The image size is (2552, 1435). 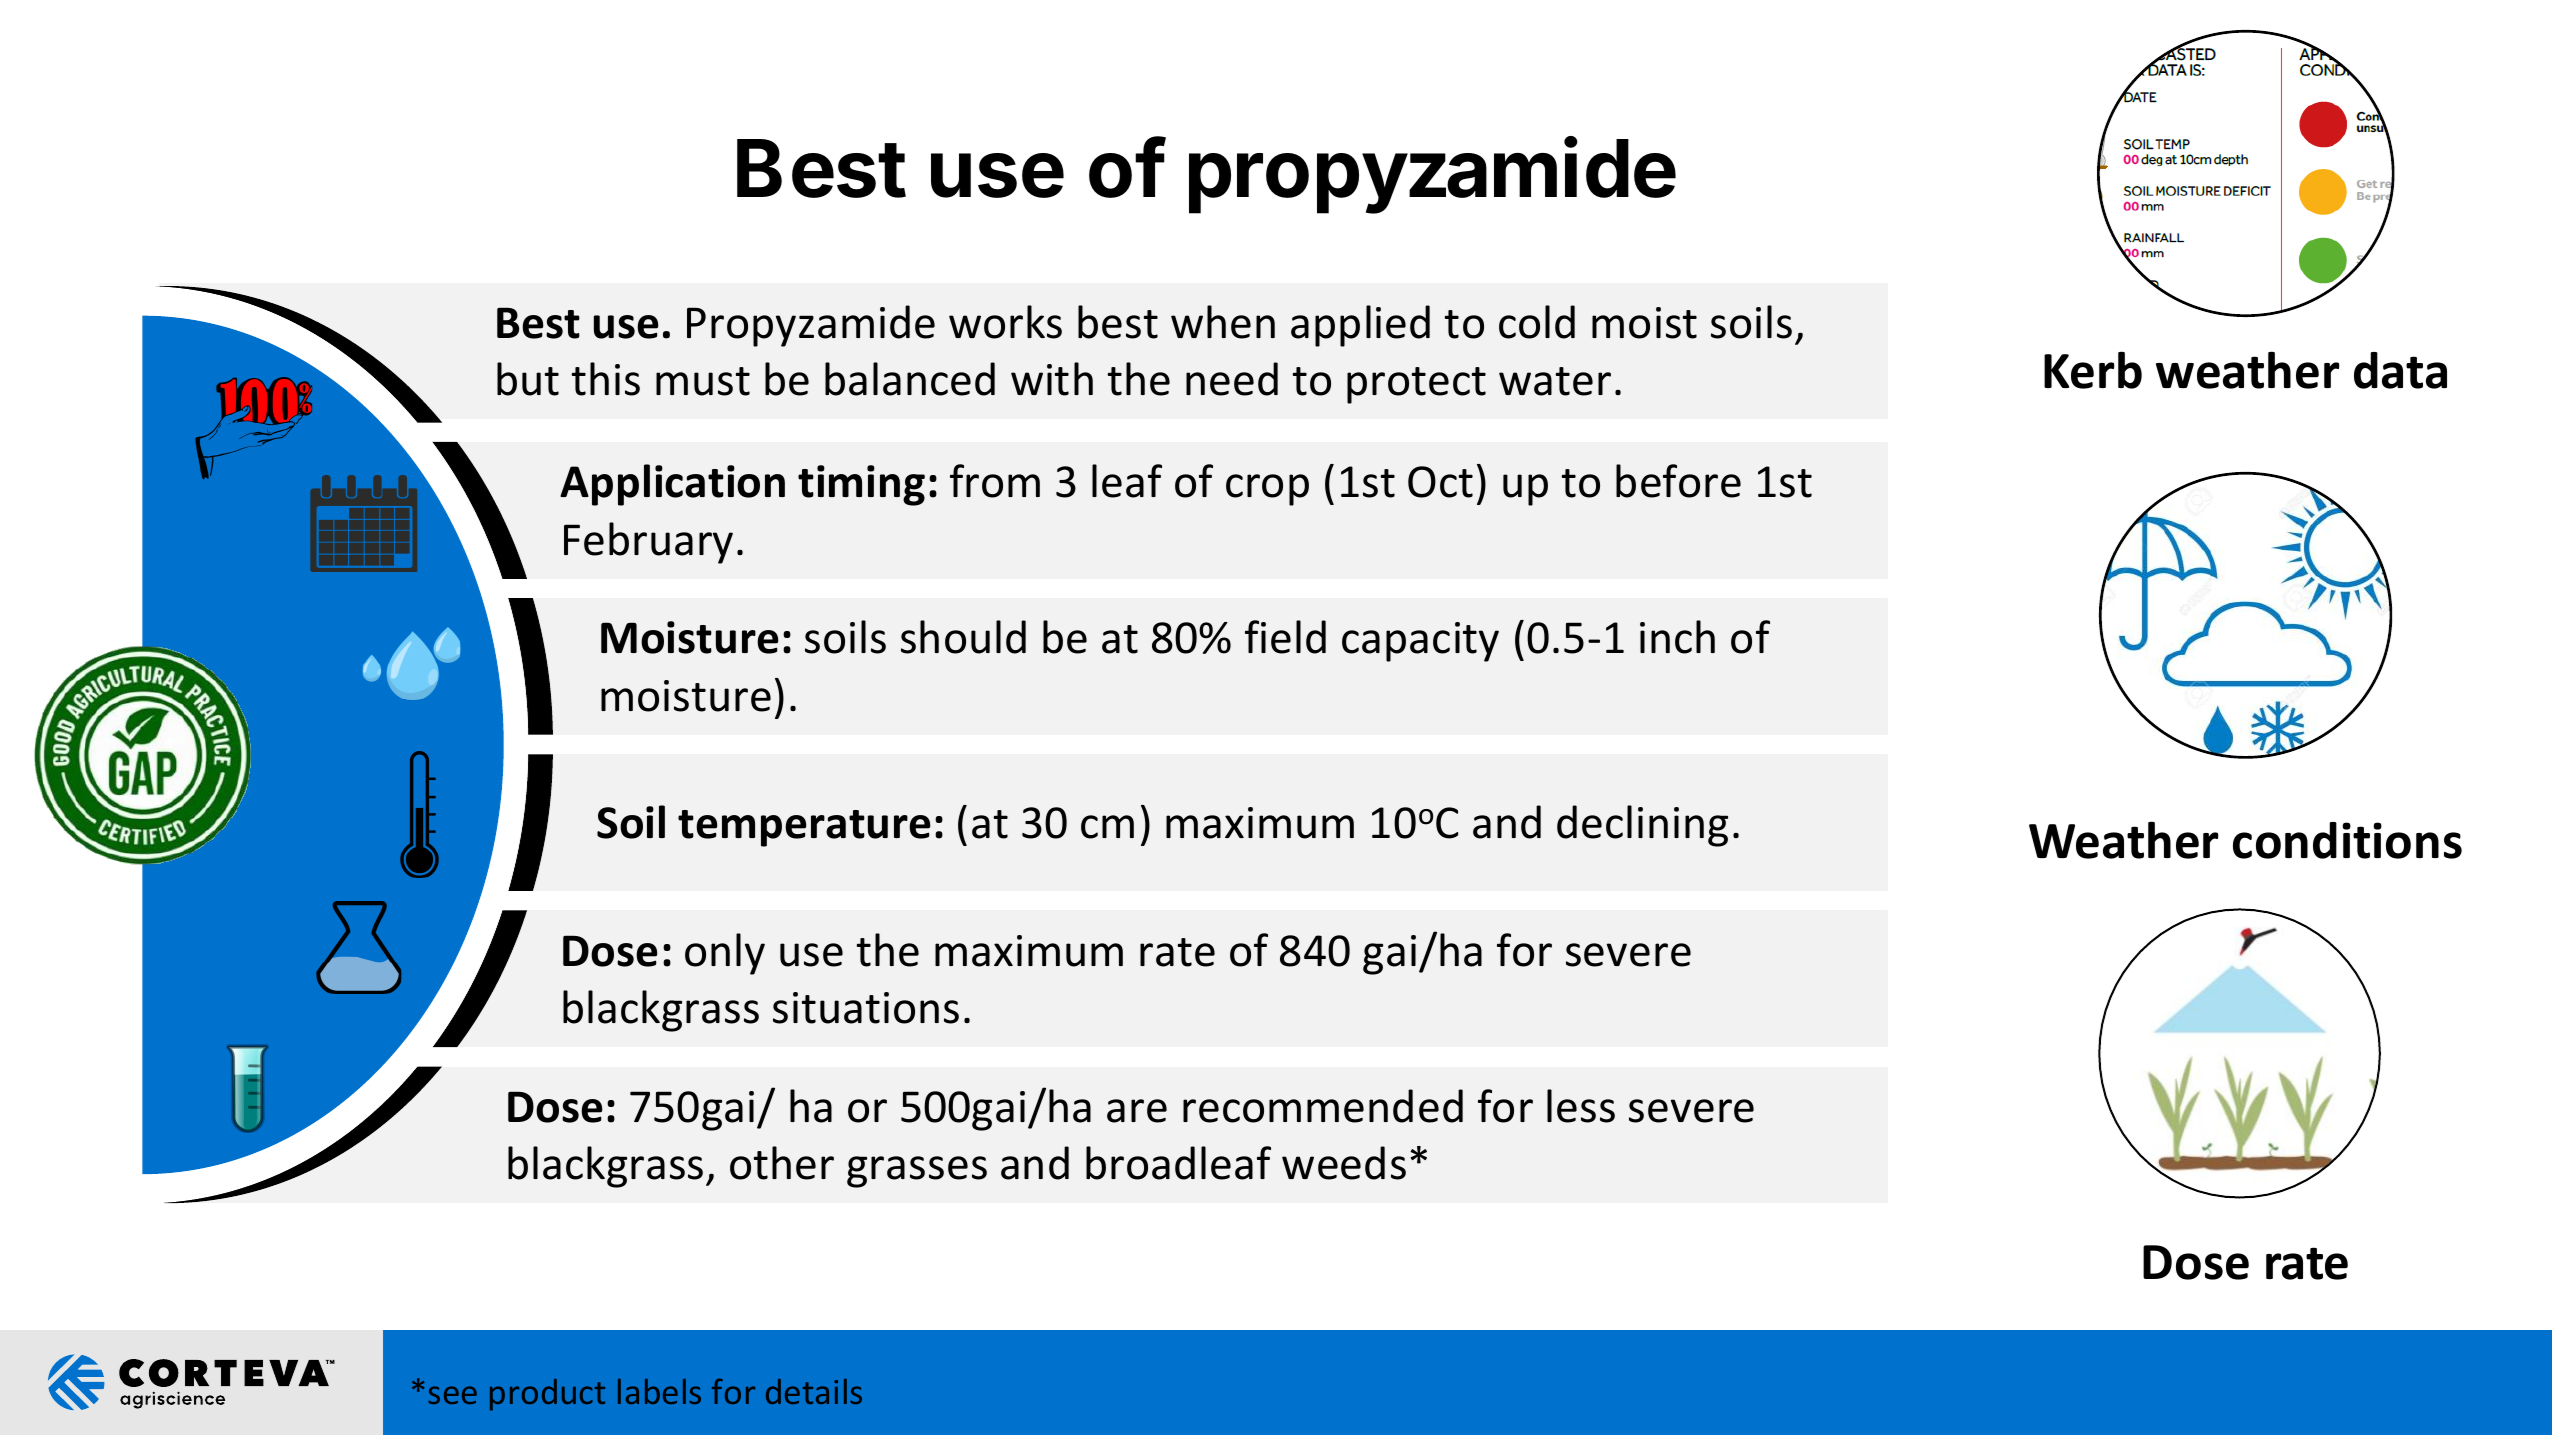 I want to click on declining, so click(x=1642, y=826).
